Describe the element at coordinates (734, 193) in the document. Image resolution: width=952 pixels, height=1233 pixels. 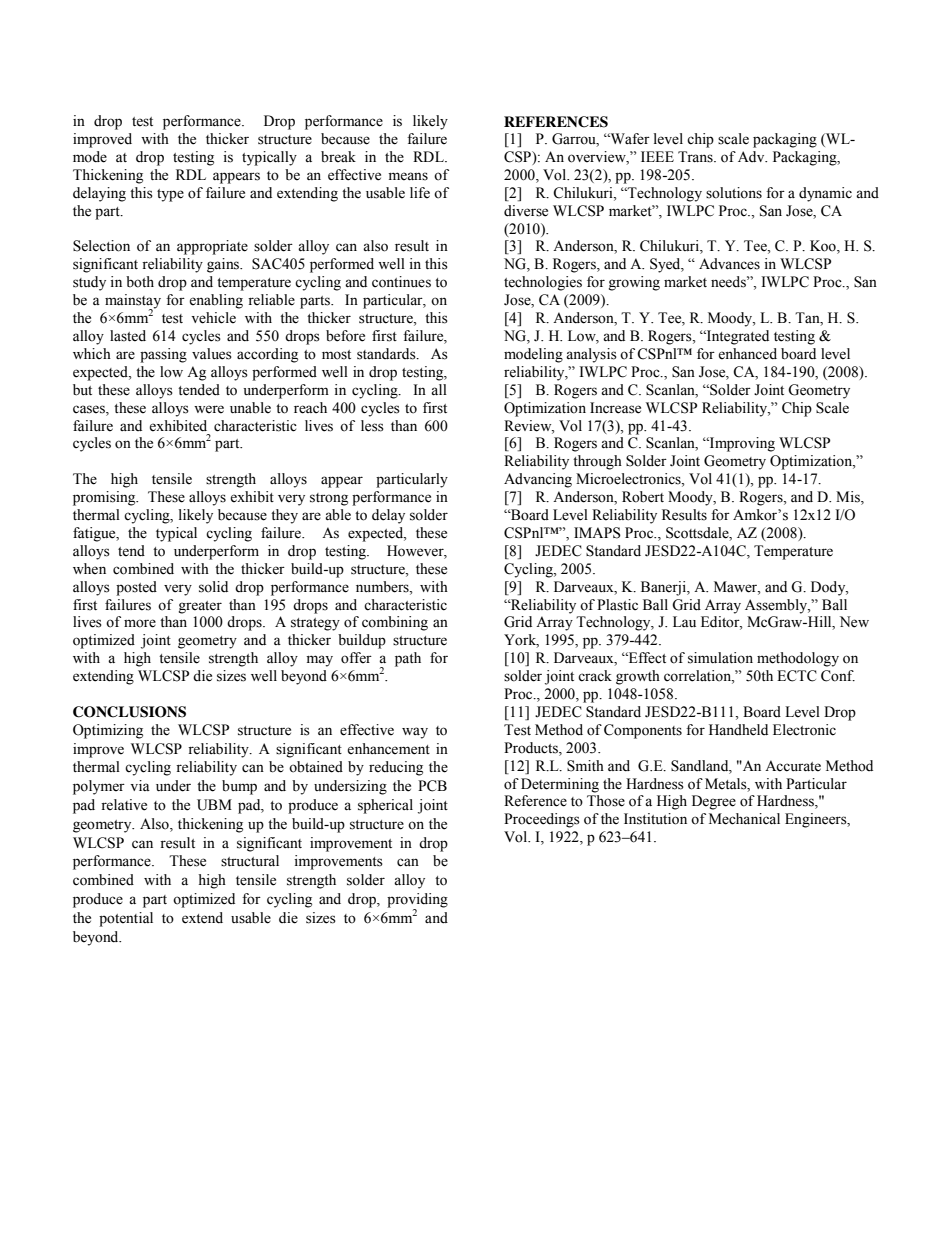
I see `solutions` at that location.
